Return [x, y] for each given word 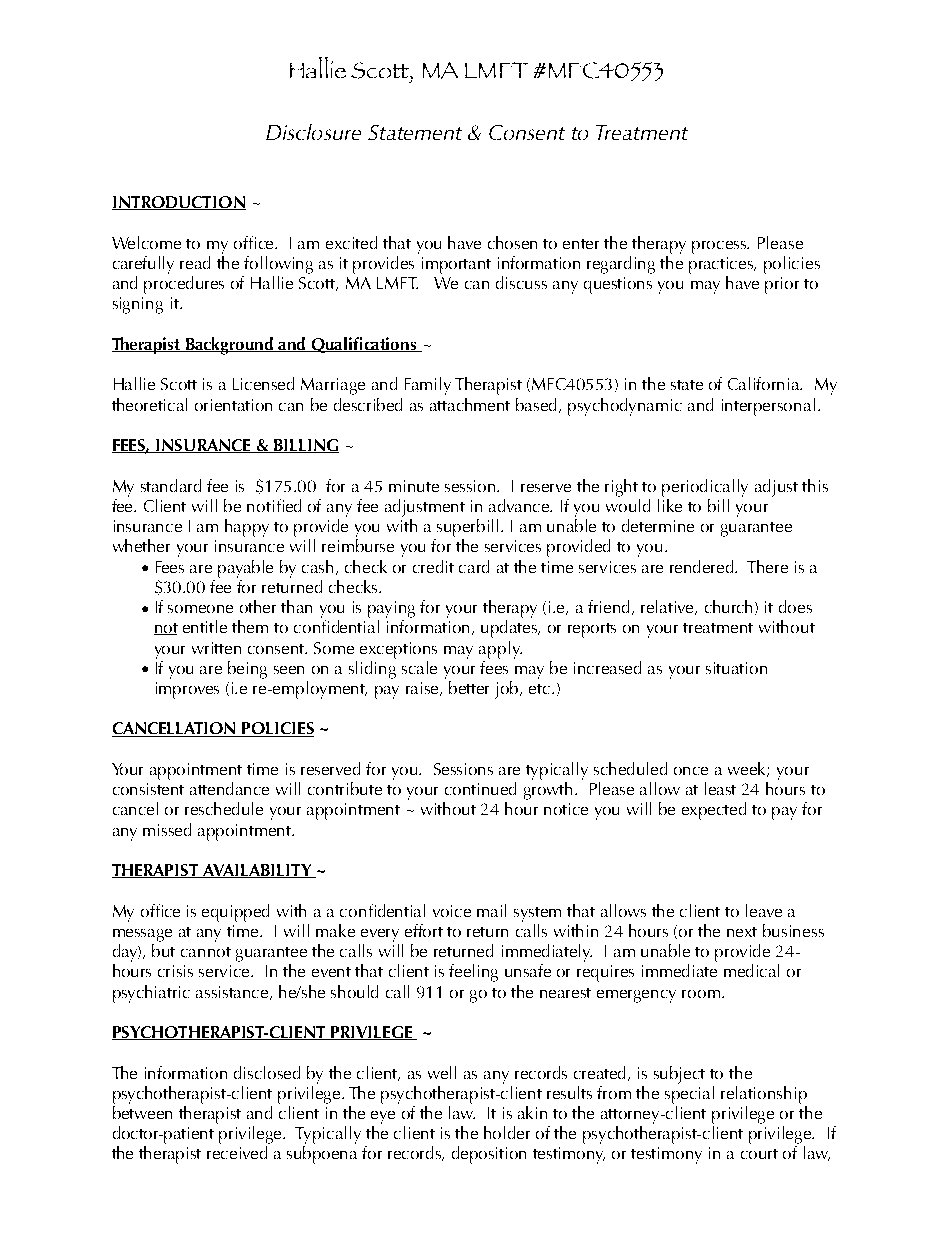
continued [480, 788]
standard [171, 485]
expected [714, 811]
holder [507, 1132]
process [720, 247]
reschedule [224, 808]
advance [520, 505]
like [670, 504]
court [759, 1154]
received [237, 1152]
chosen [512, 242]
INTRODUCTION [179, 203]
